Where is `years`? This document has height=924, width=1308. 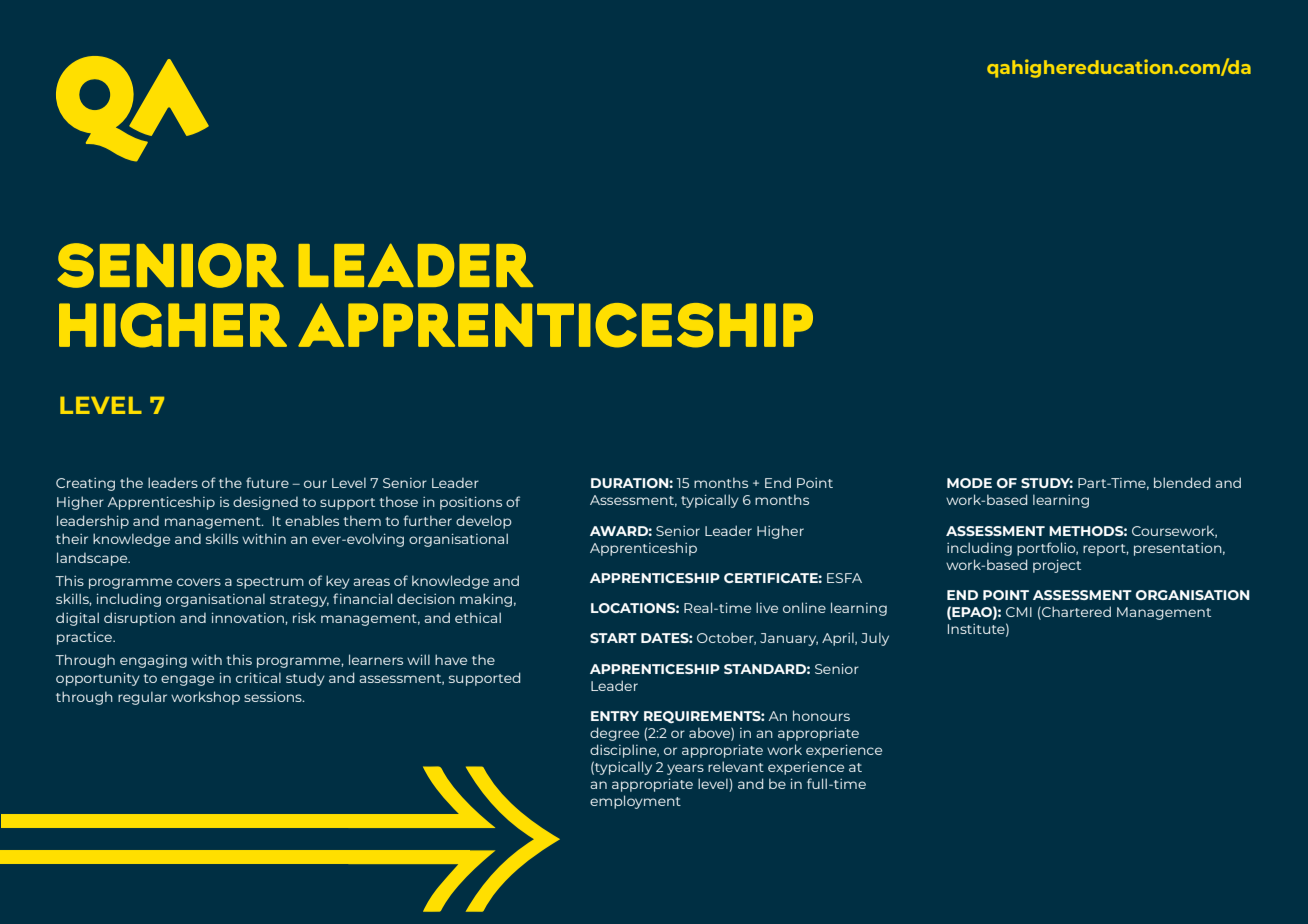 years is located at coordinates (685, 769).
